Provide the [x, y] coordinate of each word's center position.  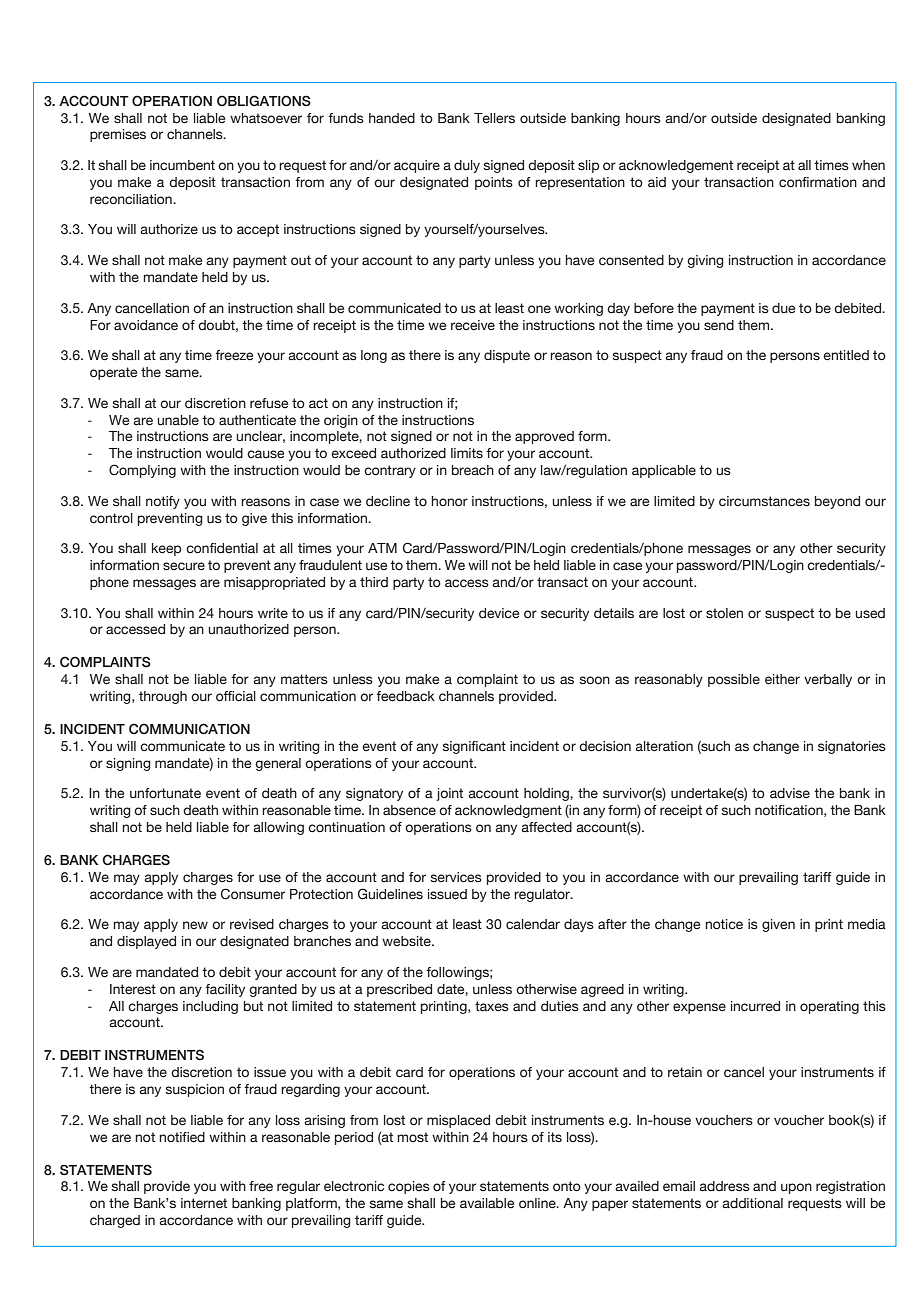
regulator [543, 895]
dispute [507, 356]
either [782, 679]
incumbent [182, 165]
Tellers [494, 118]
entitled [846, 355]
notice [724, 924]
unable [178, 420]
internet [204, 1203]
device [499, 613]
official [236, 696]
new [195, 925]
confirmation [818, 182]
